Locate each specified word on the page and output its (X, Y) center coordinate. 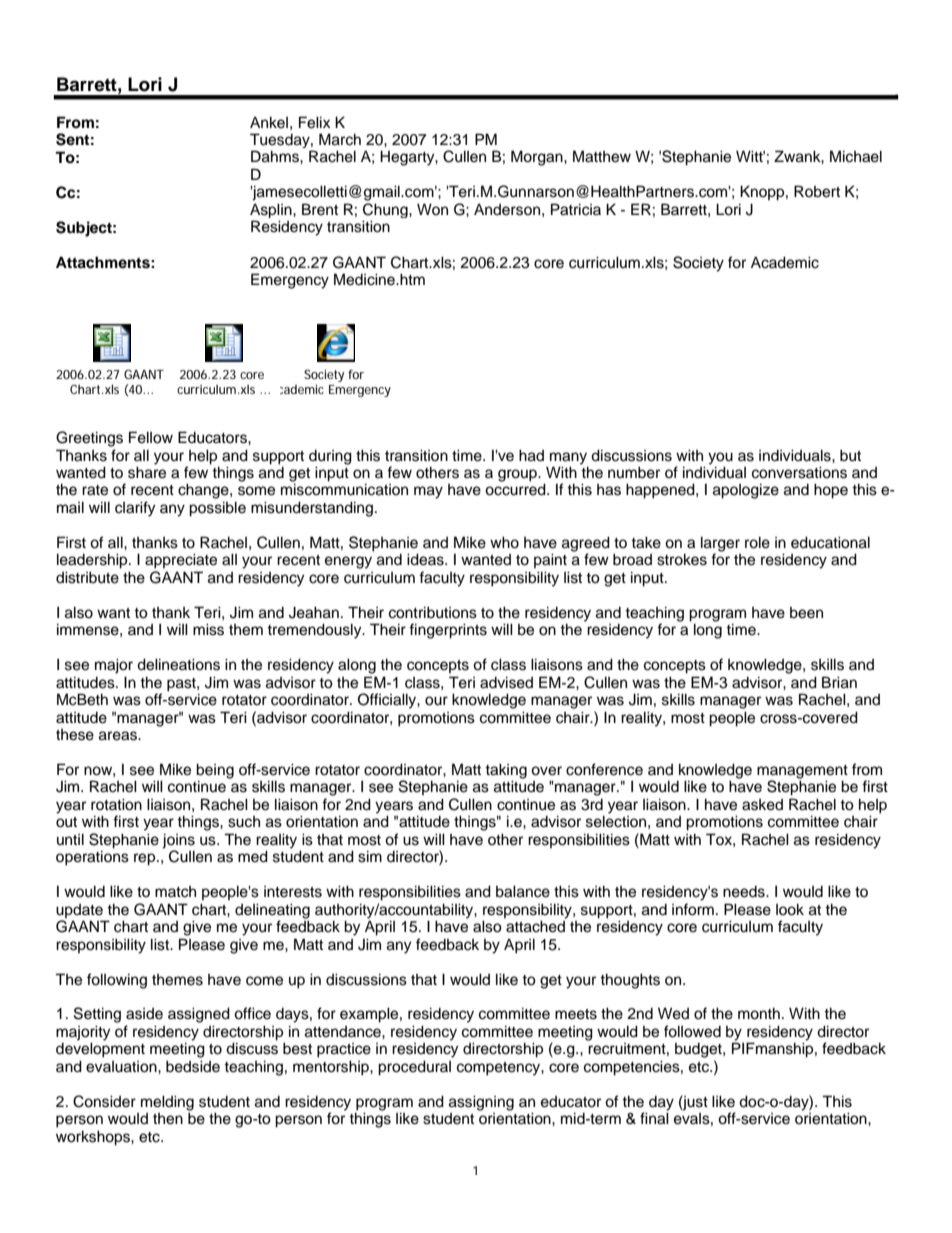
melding (167, 1104)
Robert (817, 191)
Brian (839, 682)
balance (523, 891)
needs (745, 892)
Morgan (538, 158)
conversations (799, 472)
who (504, 542)
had (531, 455)
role (757, 542)
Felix (314, 122)
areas (119, 736)
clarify (135, 509)
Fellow (151, 437)
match (175, 892)
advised (506, 682)
